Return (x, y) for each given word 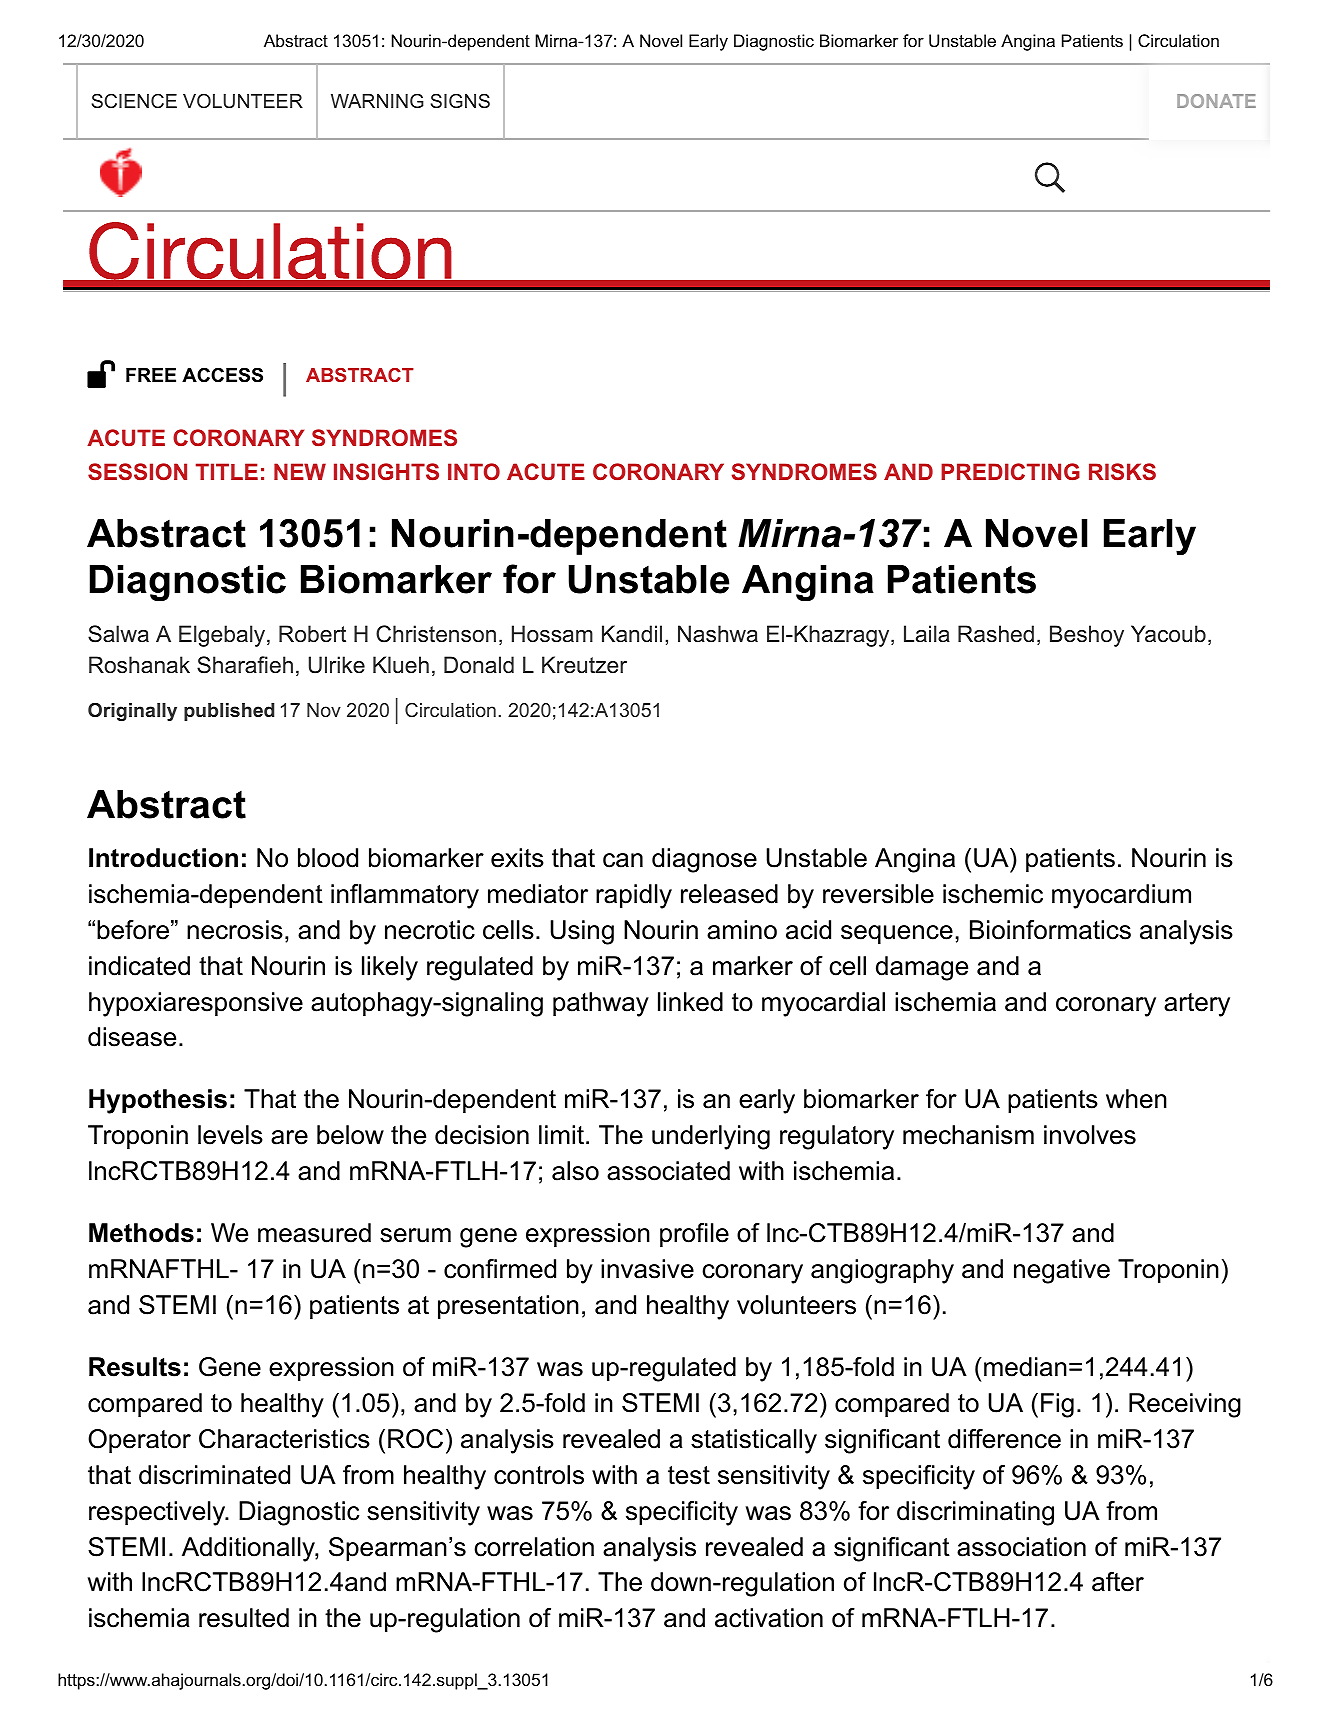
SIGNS (460, 101)
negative (1062, 1271)
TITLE (227, 471)
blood (328, 858)
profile (694, 1235)
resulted (244, 1618)
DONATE (1216, 101)
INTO (474, 471)
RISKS (1122, 472)
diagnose (704, 860)
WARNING (377, 101)
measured (314, 1233)
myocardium (1121, 896)
